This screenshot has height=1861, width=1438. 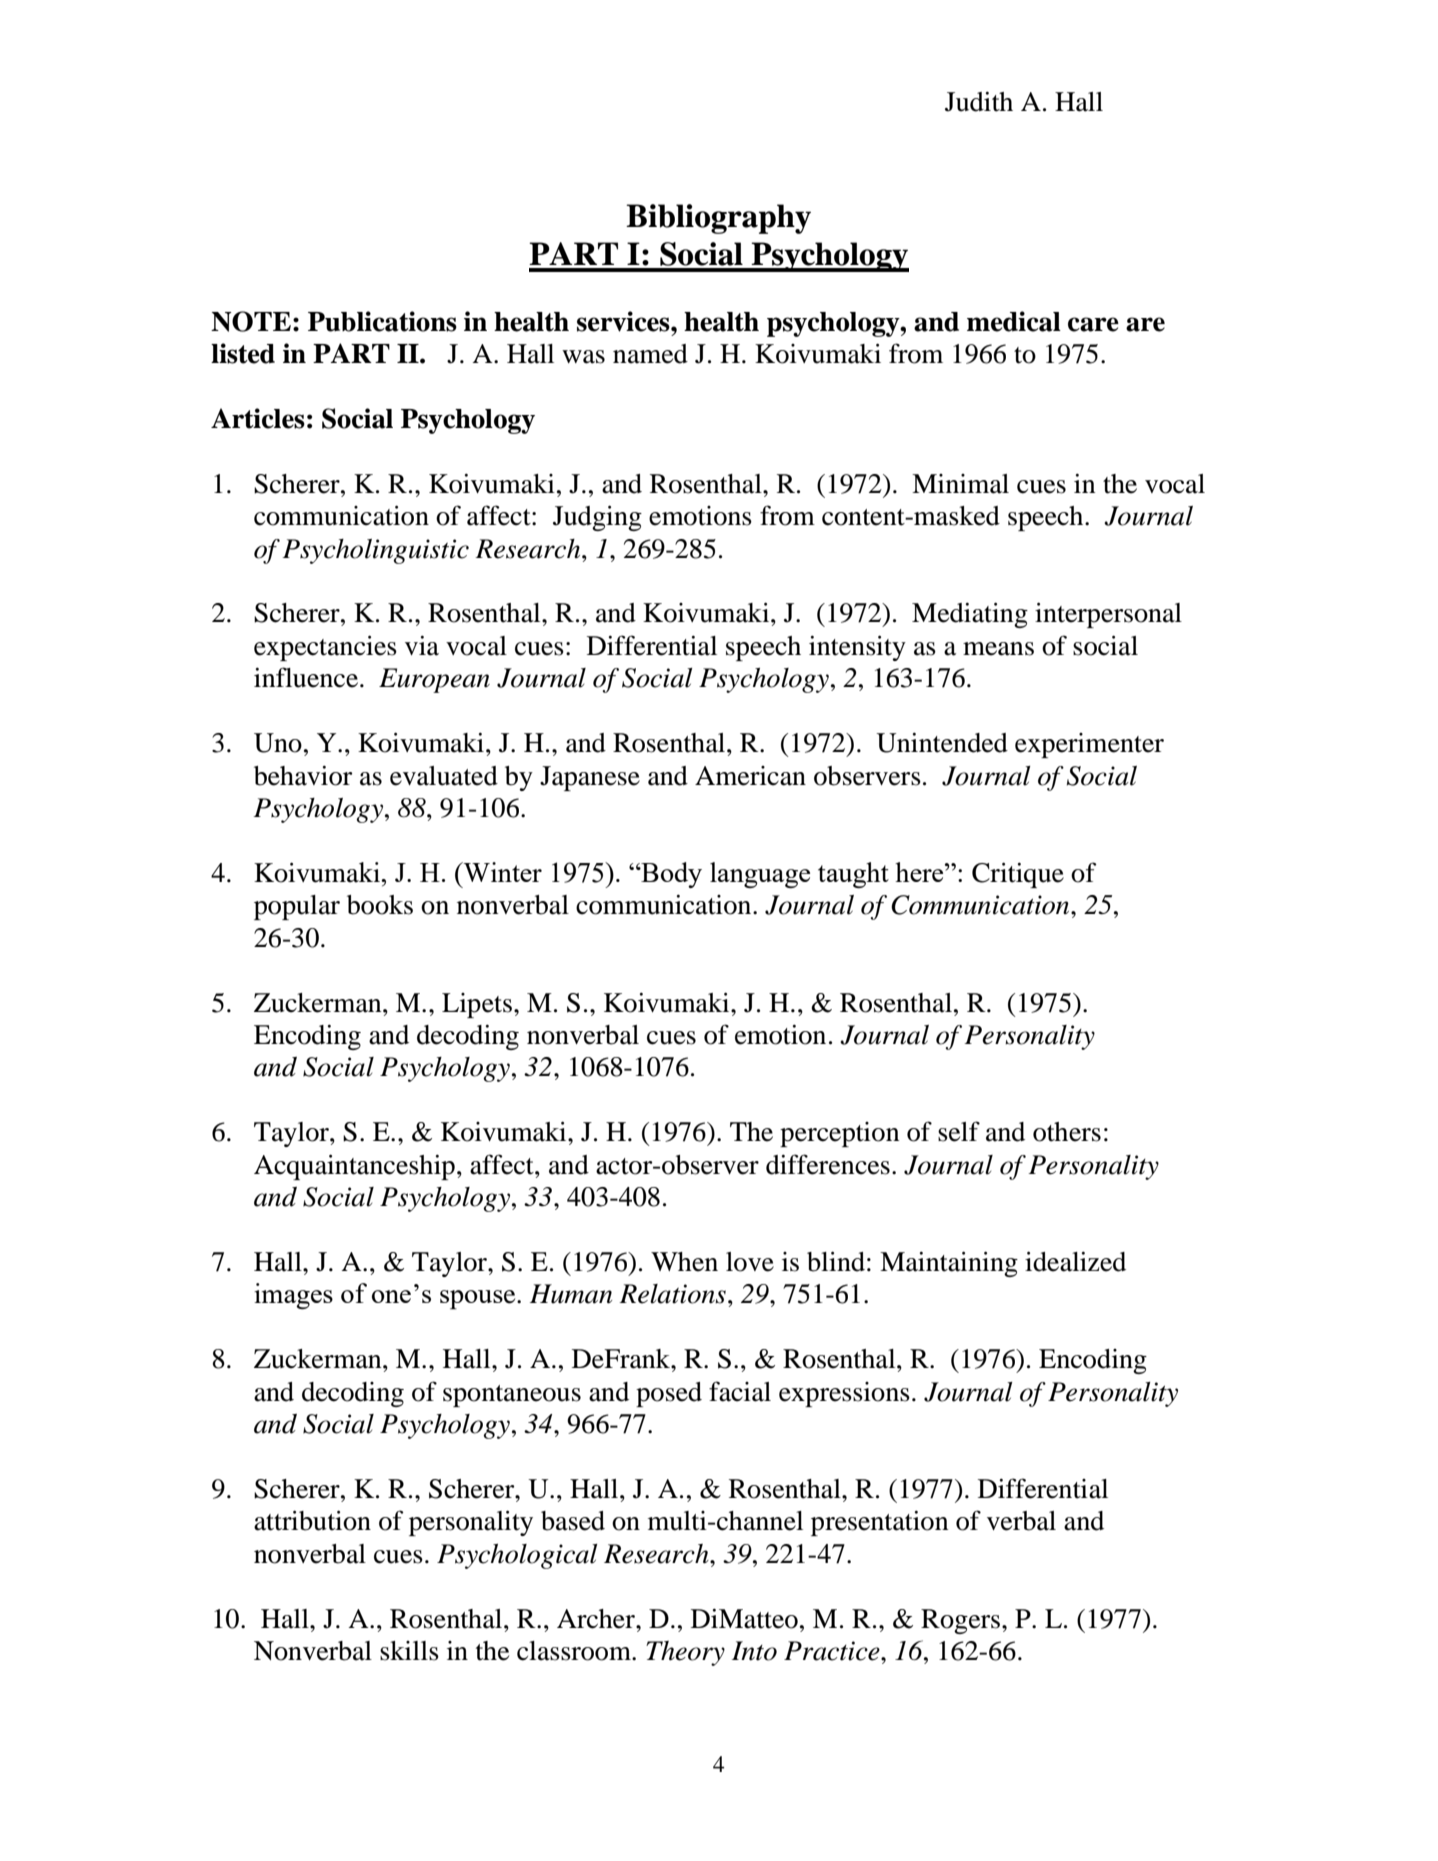 What do you see at coordinates (380, 905) in the screenshot?
I see `books` at bounding box center [380, 905].
